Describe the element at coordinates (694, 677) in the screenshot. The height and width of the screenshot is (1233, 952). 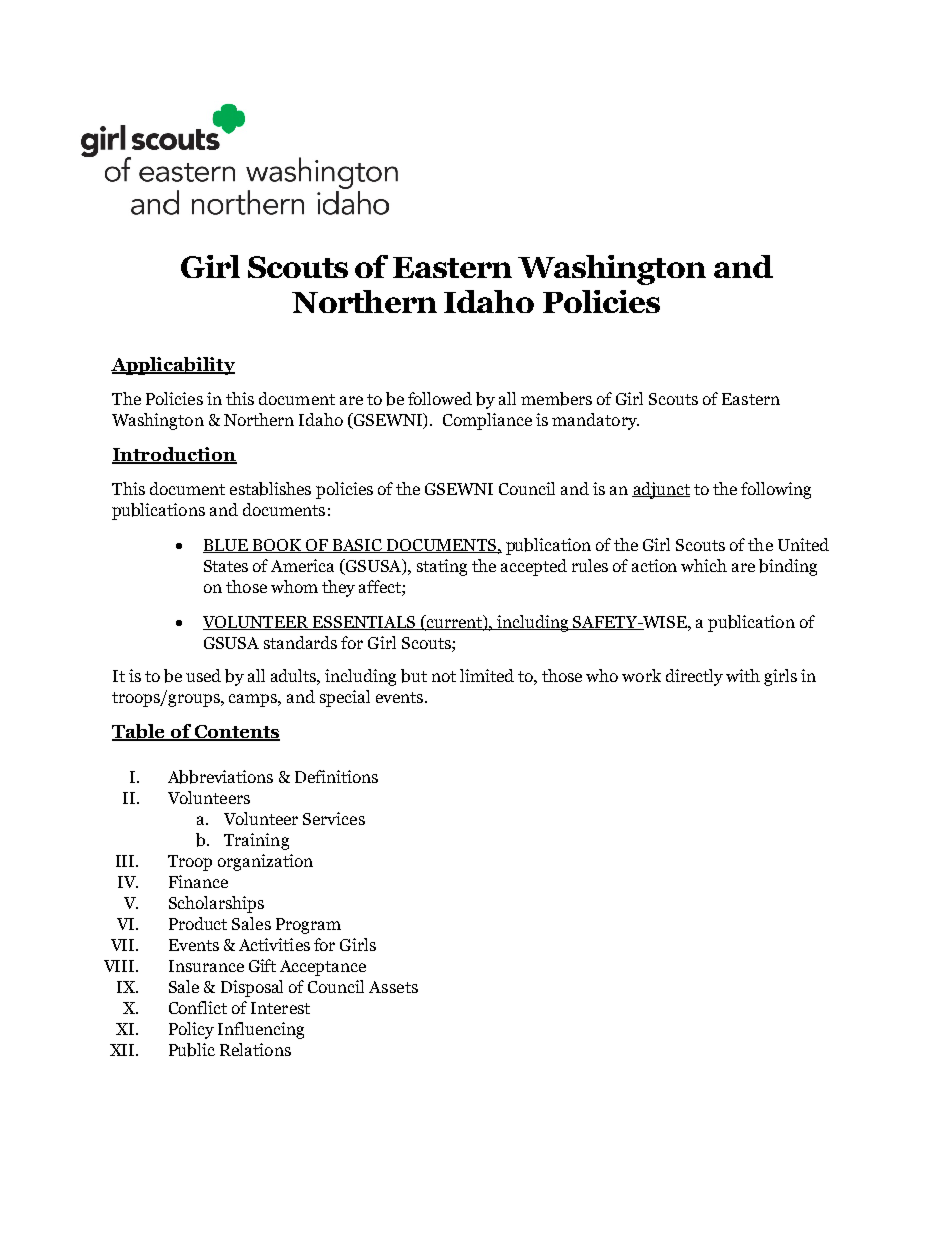
I see `directly` at that location.
